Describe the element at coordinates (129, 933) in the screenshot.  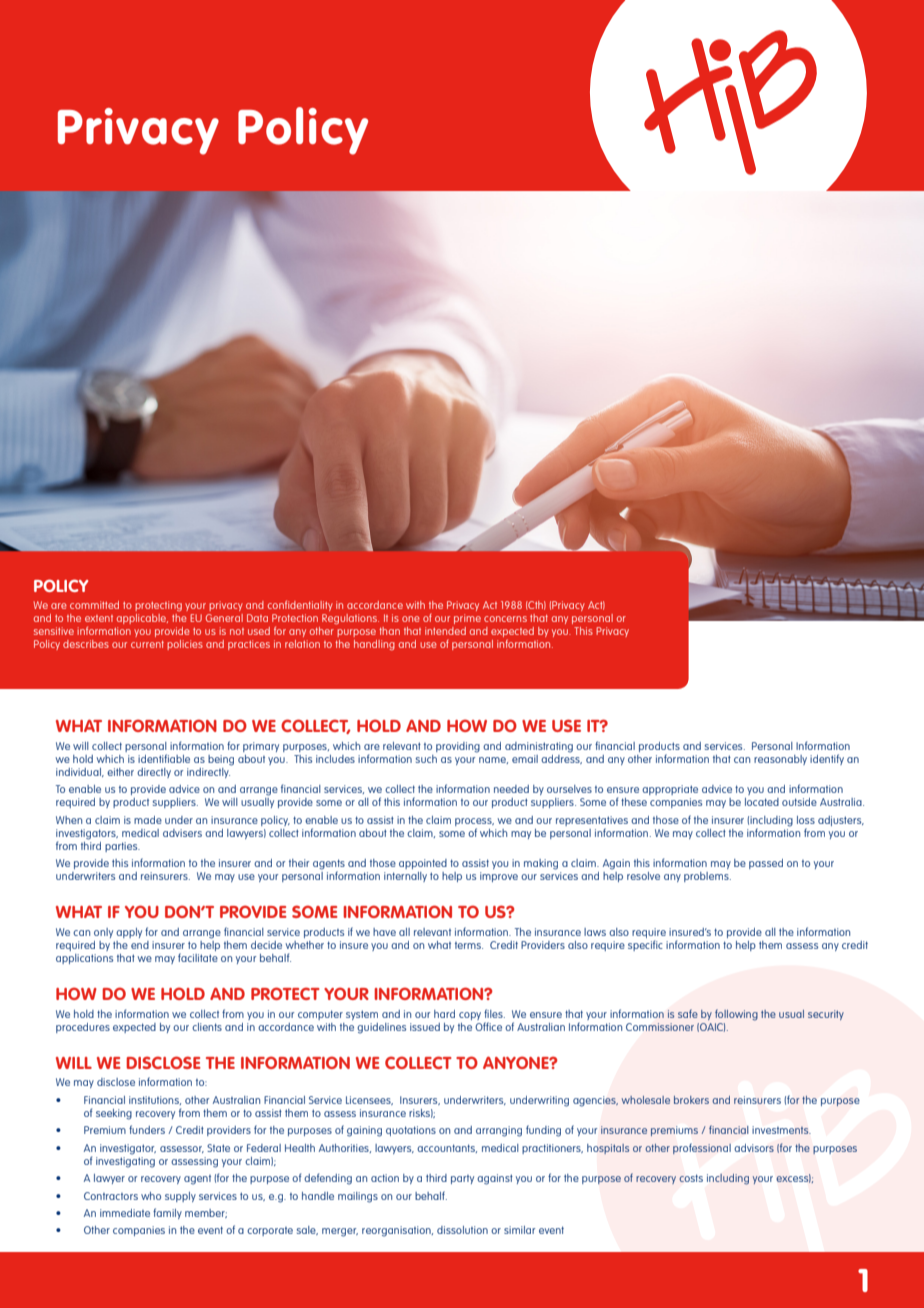
I see `apply` at that location.
